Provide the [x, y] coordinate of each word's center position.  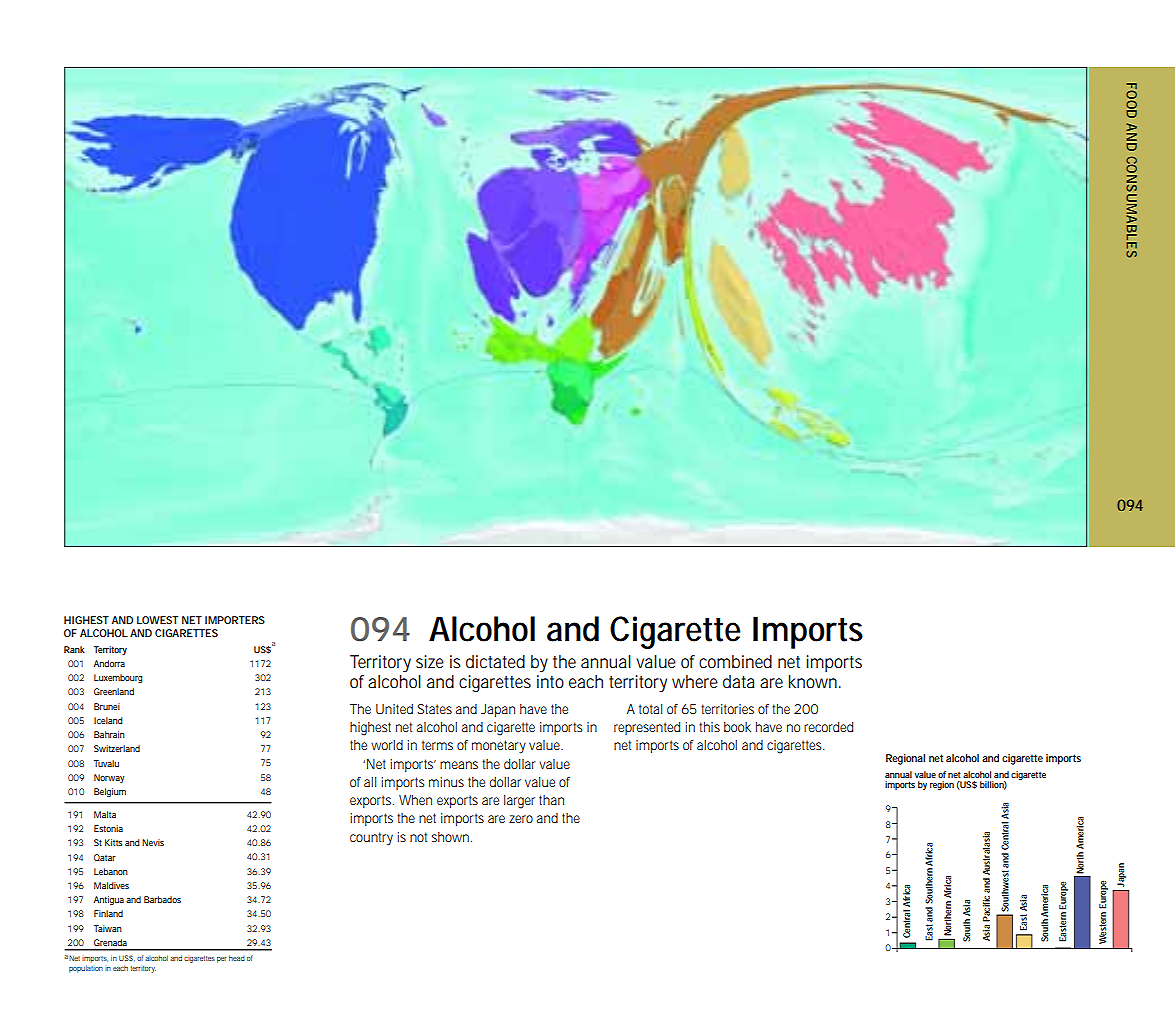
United [394, 709]
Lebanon [111, 871]
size [430, 661]
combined [735, 661]
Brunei [107, 706]
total [650, 709]
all [370, 782]
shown [452, 837]
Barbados [162, 899]
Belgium [110, 792]
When [415, 800]
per [221, 960]
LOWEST [157, 620]
